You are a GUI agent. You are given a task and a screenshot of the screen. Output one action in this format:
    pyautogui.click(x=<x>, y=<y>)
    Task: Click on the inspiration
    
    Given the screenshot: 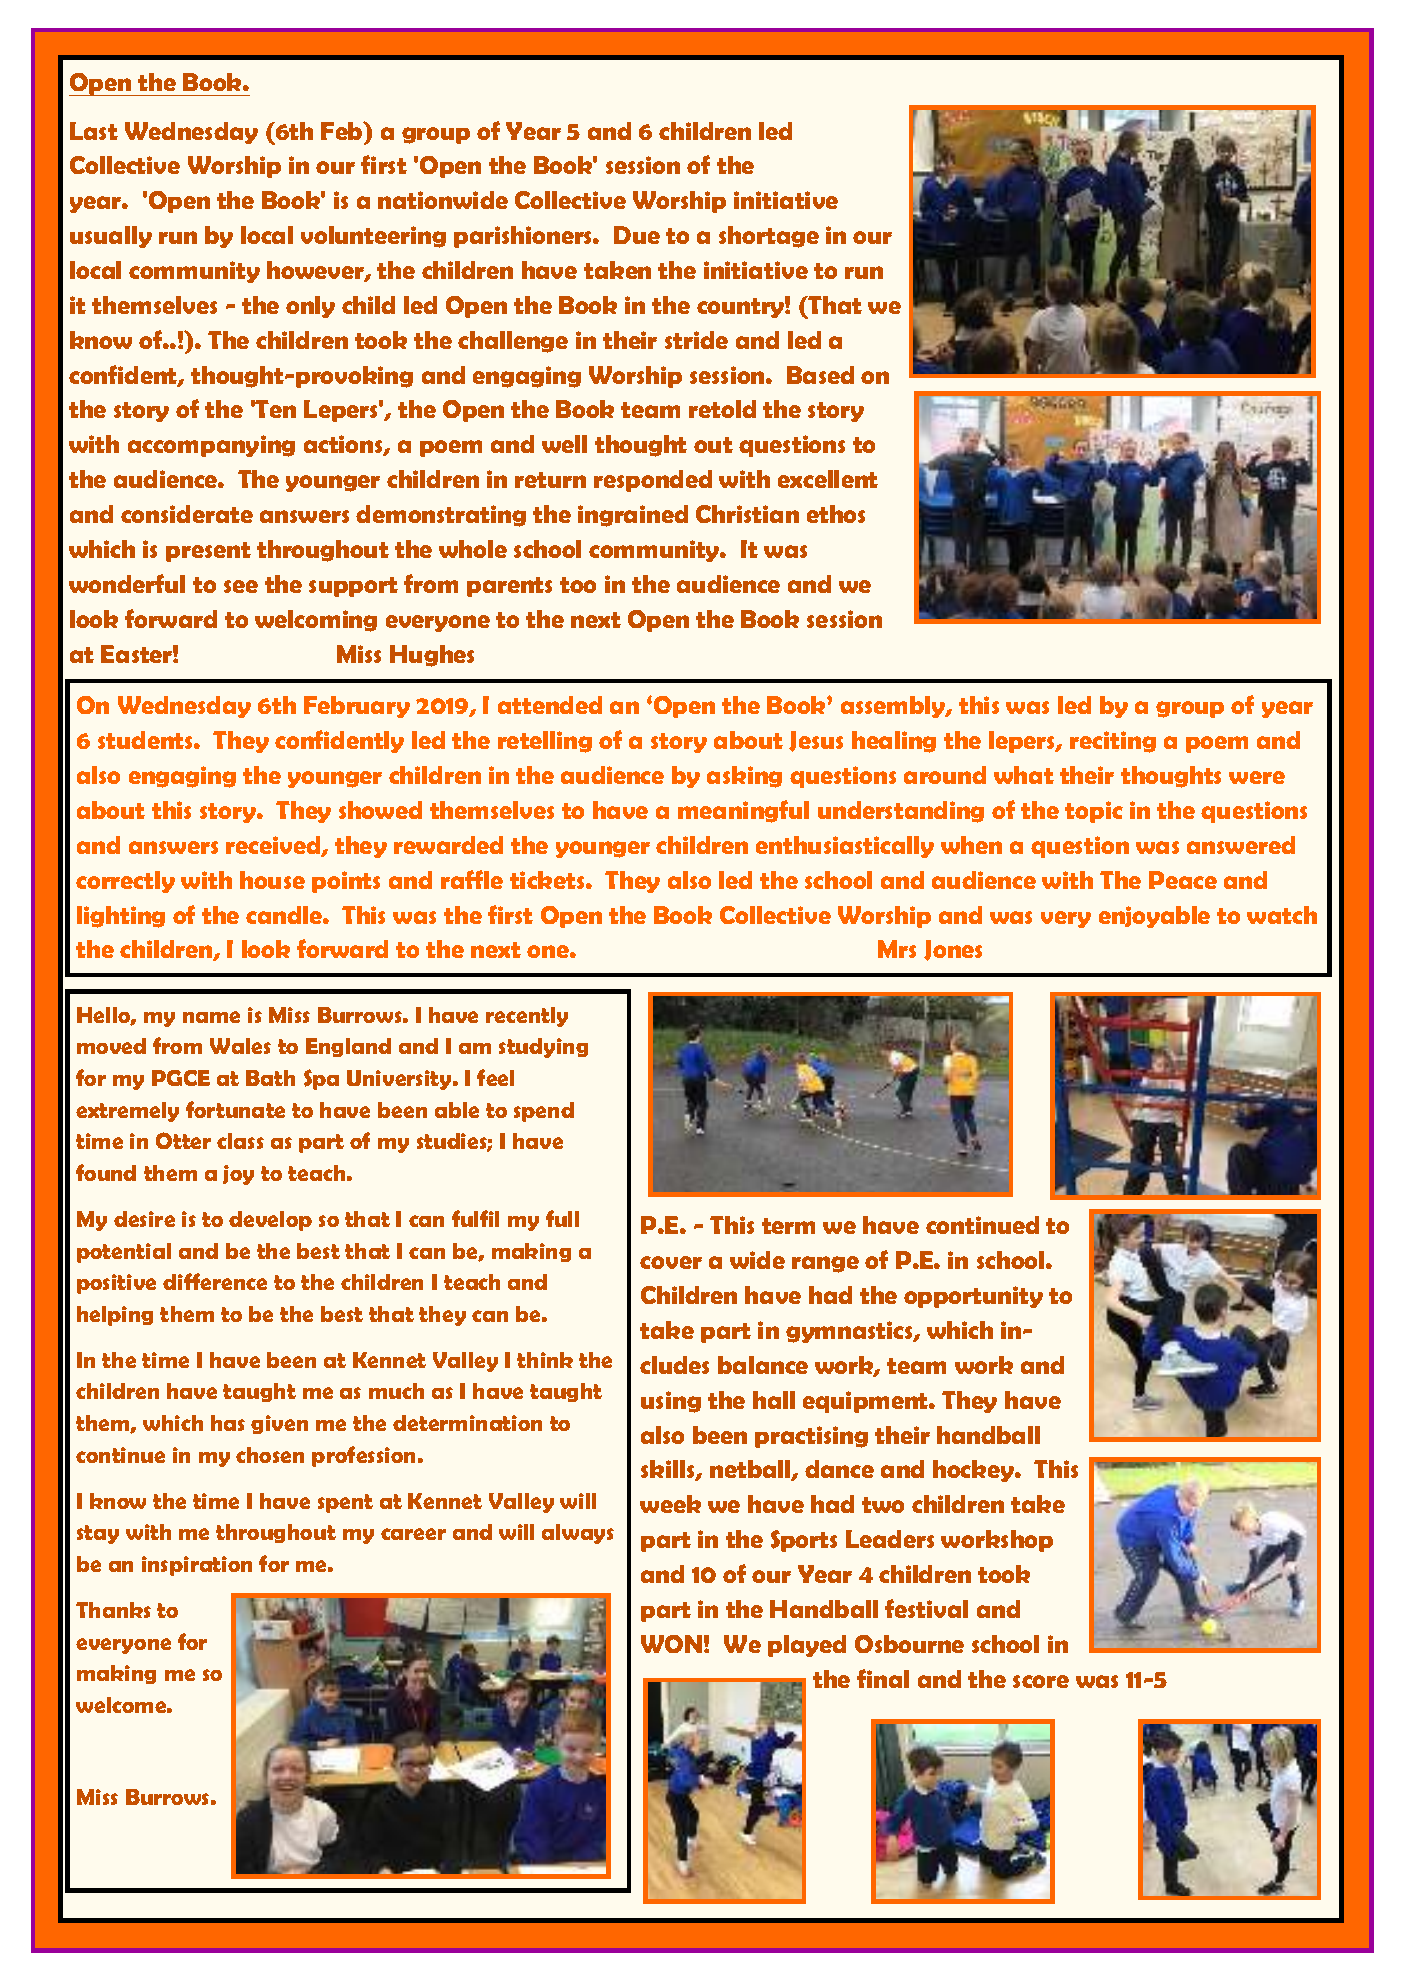 What is the action you would take?
    pyautogui.click(x=197, y=1566)
